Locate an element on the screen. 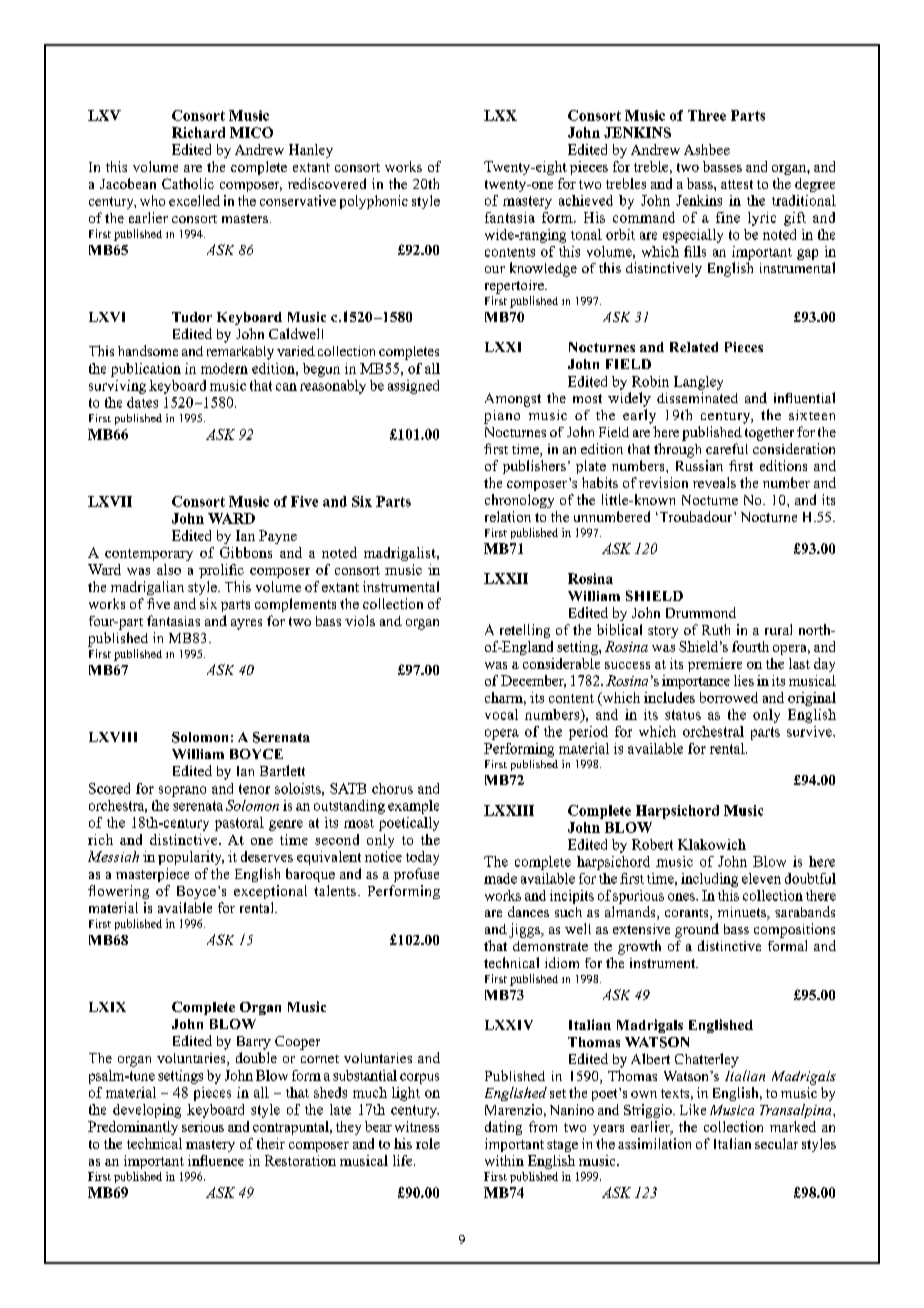  Catholic is located at coordinates (188, 183).
